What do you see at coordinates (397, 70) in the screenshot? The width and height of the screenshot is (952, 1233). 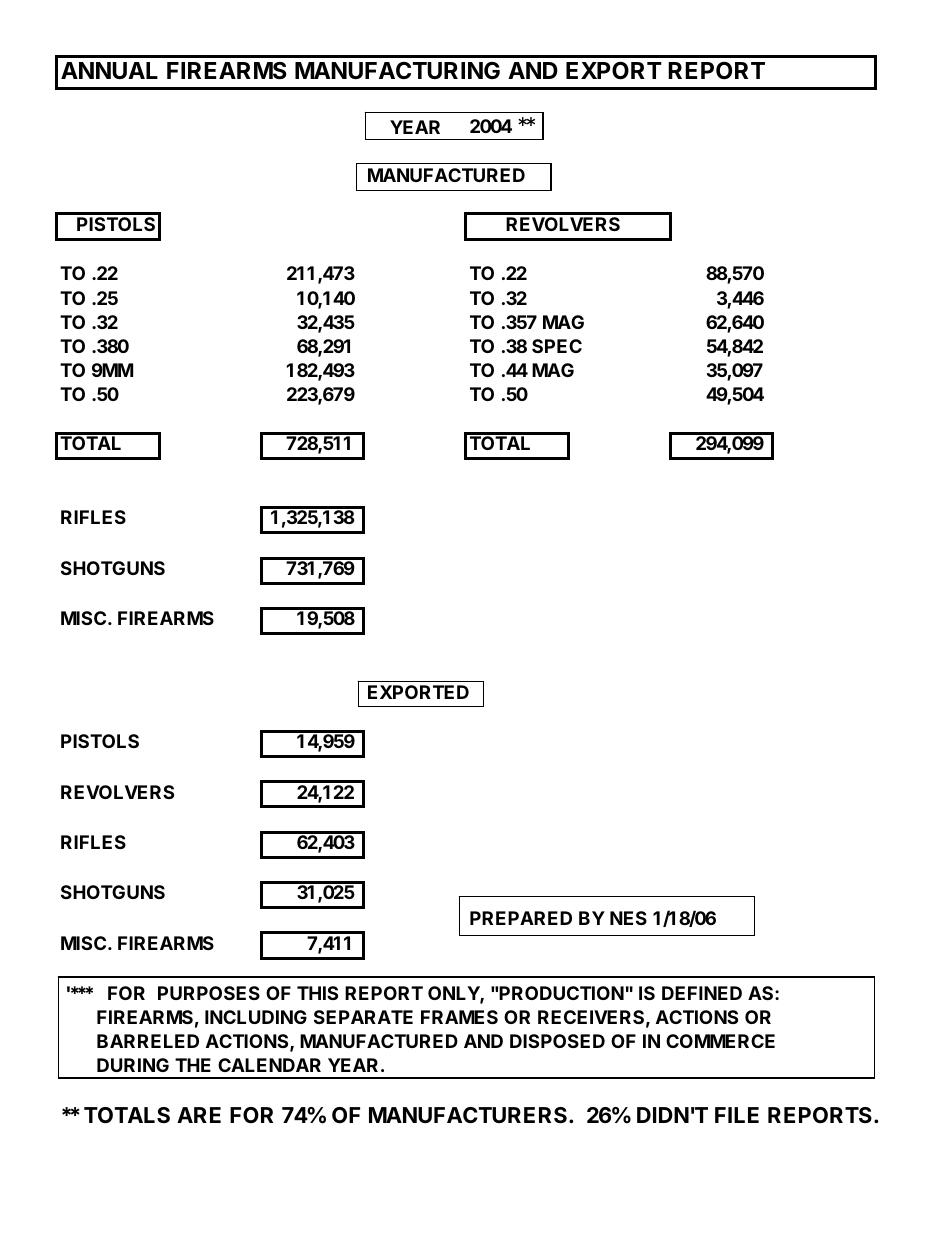 I see `MANUFACTURING` at bounding box center [397, 70].
